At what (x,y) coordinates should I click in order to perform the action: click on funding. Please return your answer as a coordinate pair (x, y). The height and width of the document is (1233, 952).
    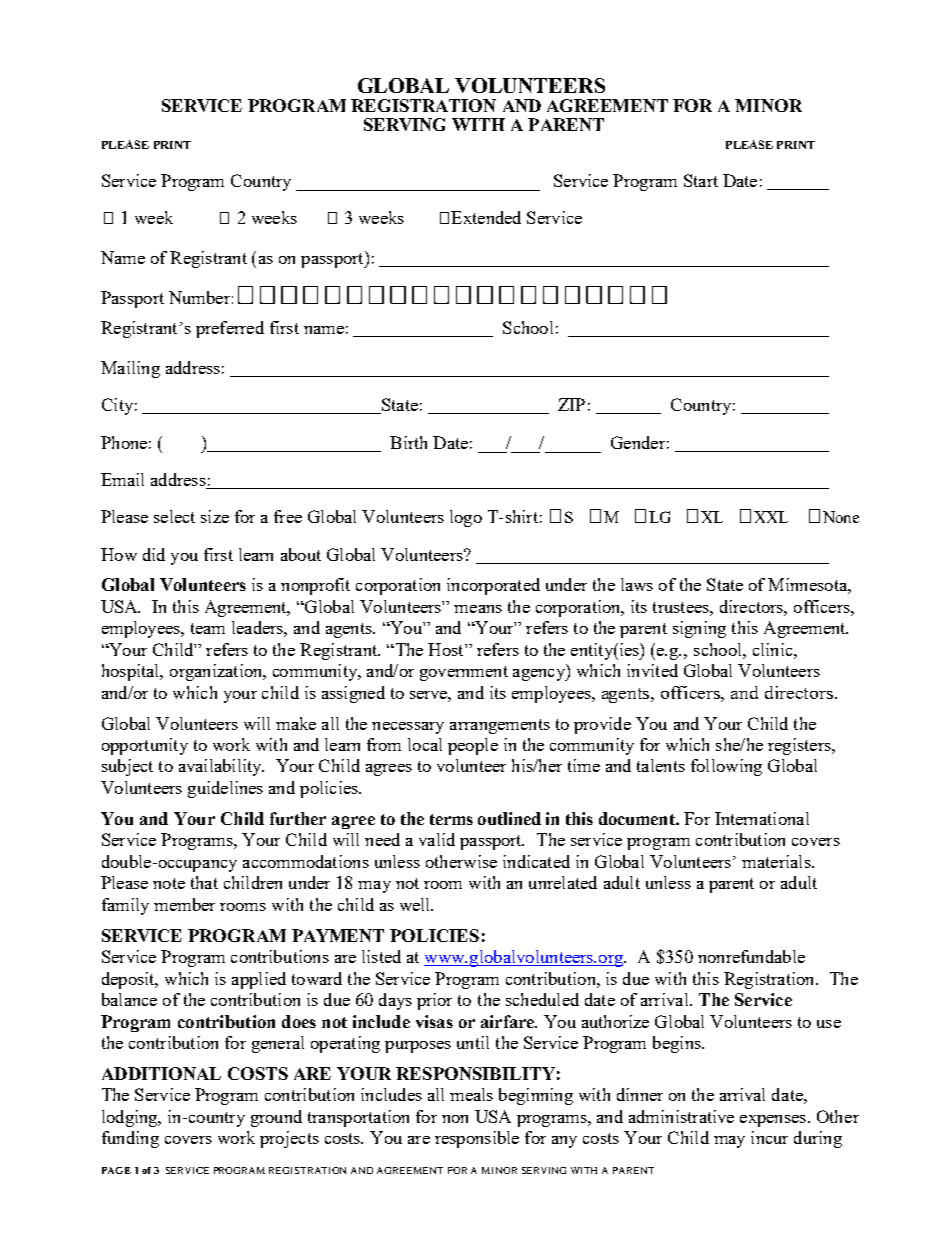
    Looking at the image, I should click on (130, 1139).
